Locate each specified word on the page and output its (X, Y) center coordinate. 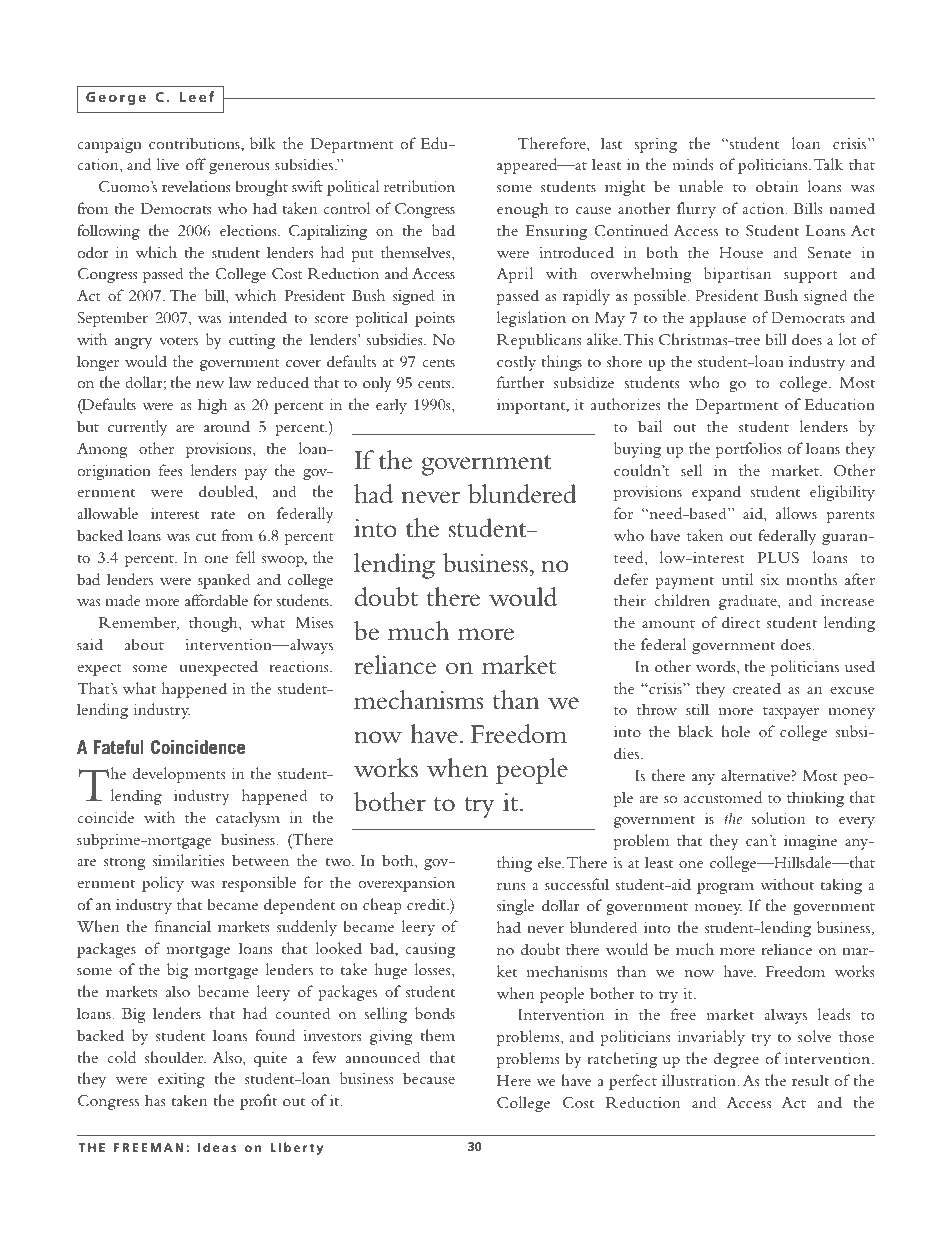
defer (631, 579)
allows (796, 513)
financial (183, 926)
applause (718, 319)
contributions (195, 143)
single (515, 907)
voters (178, 340)
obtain (777, 186)
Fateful (119, 747)
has (155, 1100)
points (435, 319)
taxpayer (791, 713)
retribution (419, 186)
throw (657, 709)
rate (223, 514)
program (725, 888)
